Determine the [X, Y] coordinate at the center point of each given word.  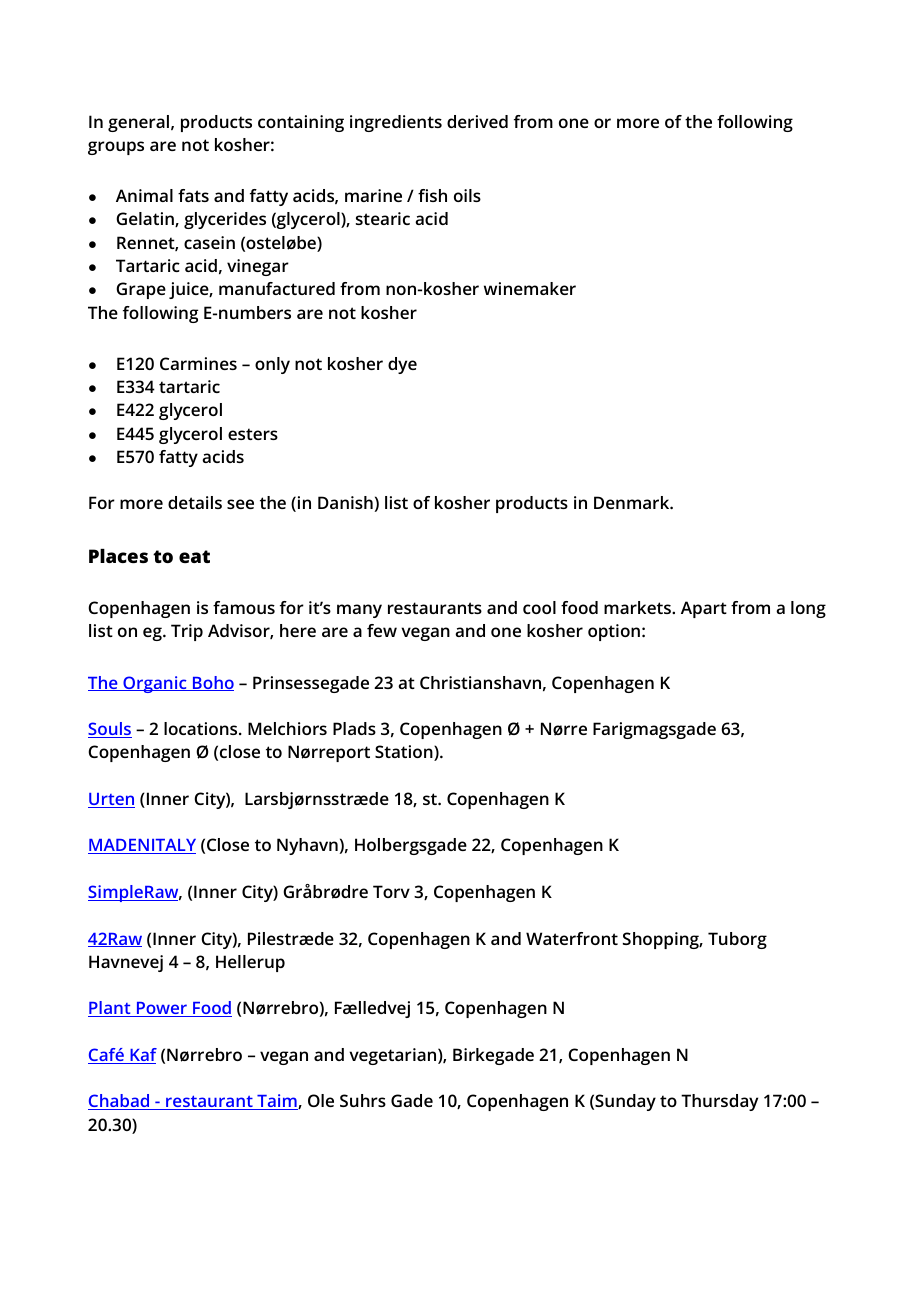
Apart [704, 609]
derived [477, 121]
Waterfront [572, 938]
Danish [345, 502]
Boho [212, 683]
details [195, 502]
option [614, 632]
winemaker [530, 288]
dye [402, 365]
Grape [141, 290]
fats [193, 195]
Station [405, 753]
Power [161, 1009]
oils [467, 195]
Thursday [719, 1102]
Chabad [120, 1102]
